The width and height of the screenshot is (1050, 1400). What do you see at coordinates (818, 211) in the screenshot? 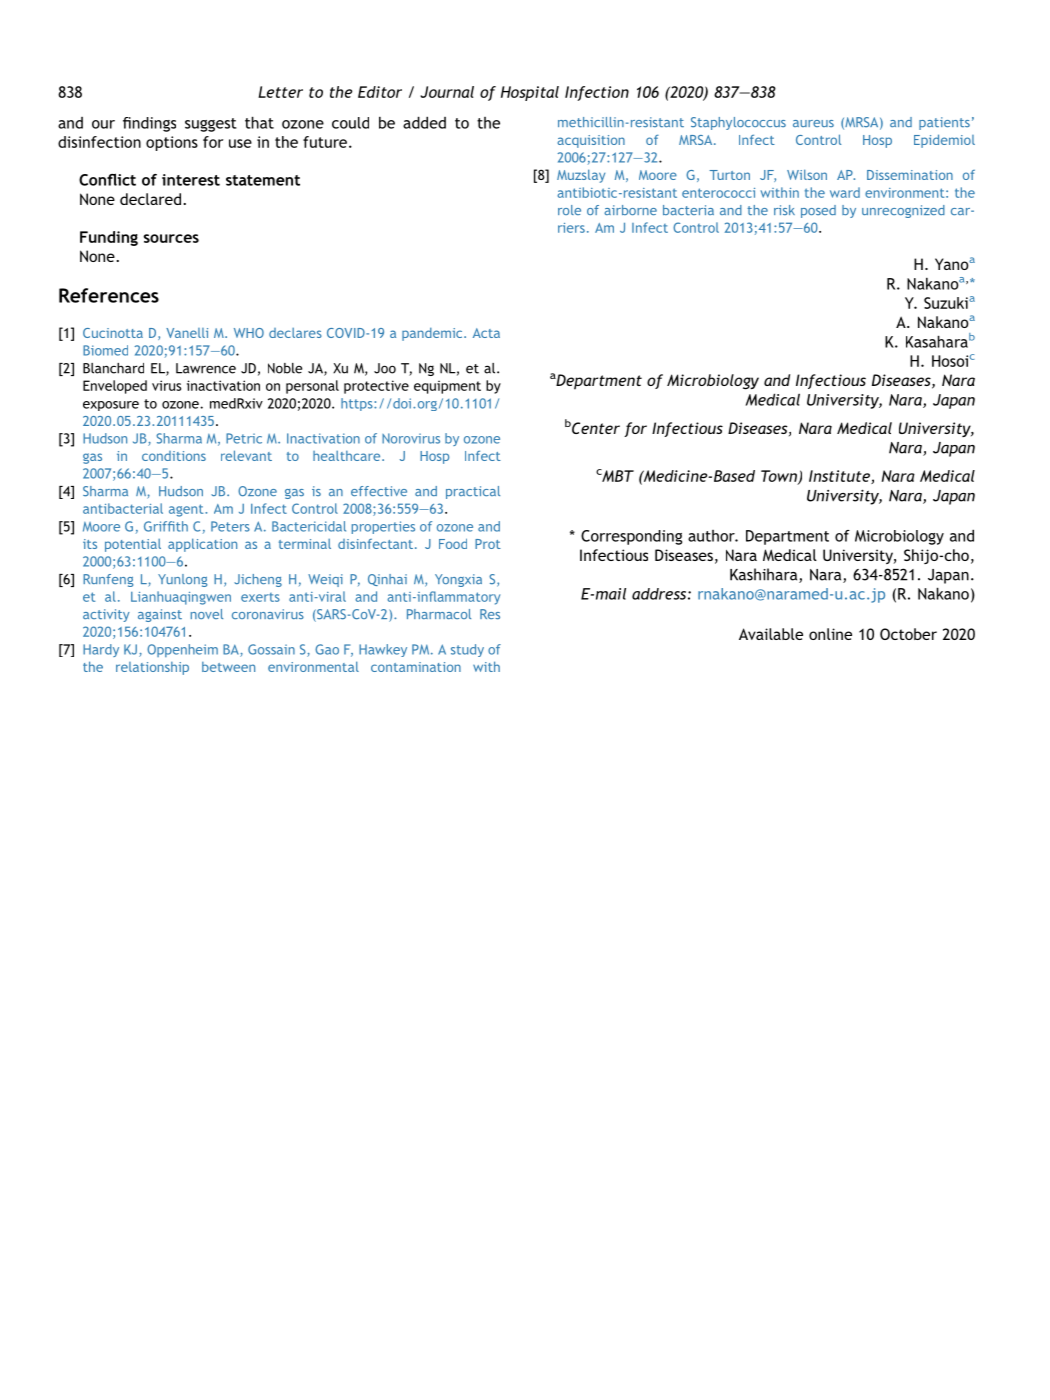
I see `posed` at bounding box center [818, 211].
